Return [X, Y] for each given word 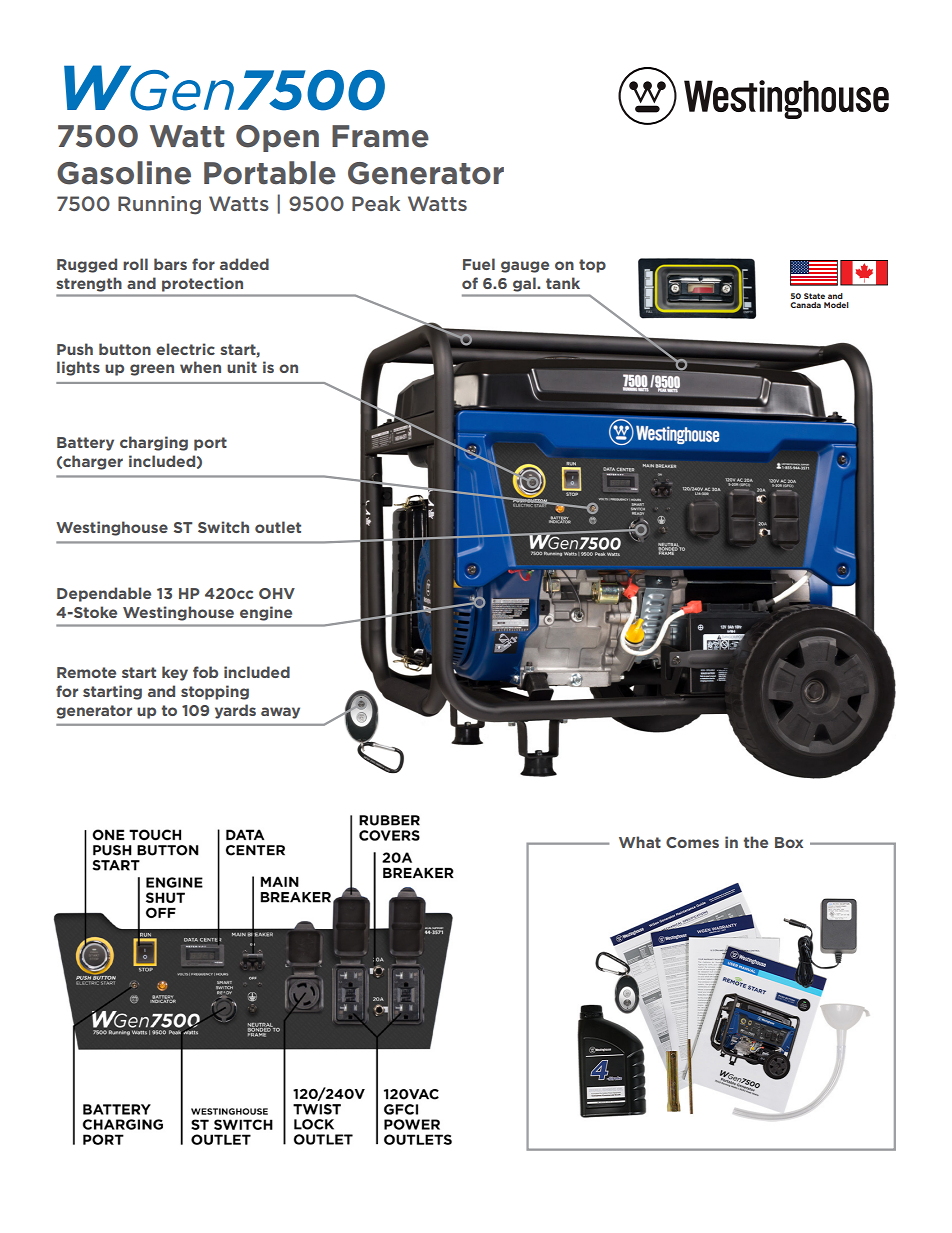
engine [266, 613]
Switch [223, 527]
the [755, 842]
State [814, 296]
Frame [380, 136]
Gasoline [124, 173]
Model [836, 305]
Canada [805, 305]
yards [235, 711]
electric [185, 349]
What [640, 842]
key [175, 673]
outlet [278, 527]
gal [524, 285]
